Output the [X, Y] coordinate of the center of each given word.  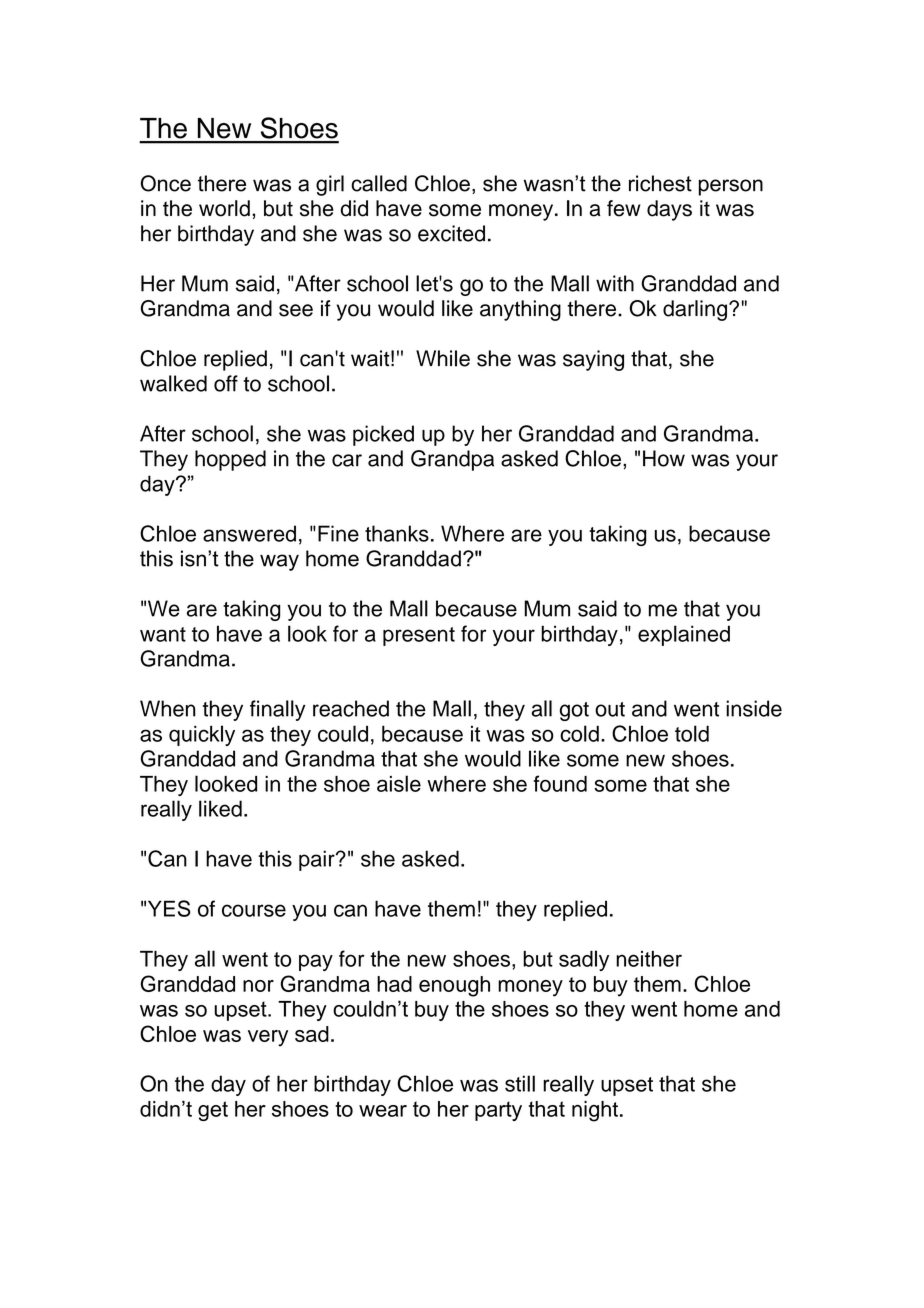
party [498, 1111]
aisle [399, 783]
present [419, 636]
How [664, 458]
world [224, 208]
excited [451, 233]
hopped [230, 460]
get [213, 1111]
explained [684, 635]
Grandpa [452, 460]
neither [649, 959]
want [163, 634]
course [254, 910]
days [669, 210]
